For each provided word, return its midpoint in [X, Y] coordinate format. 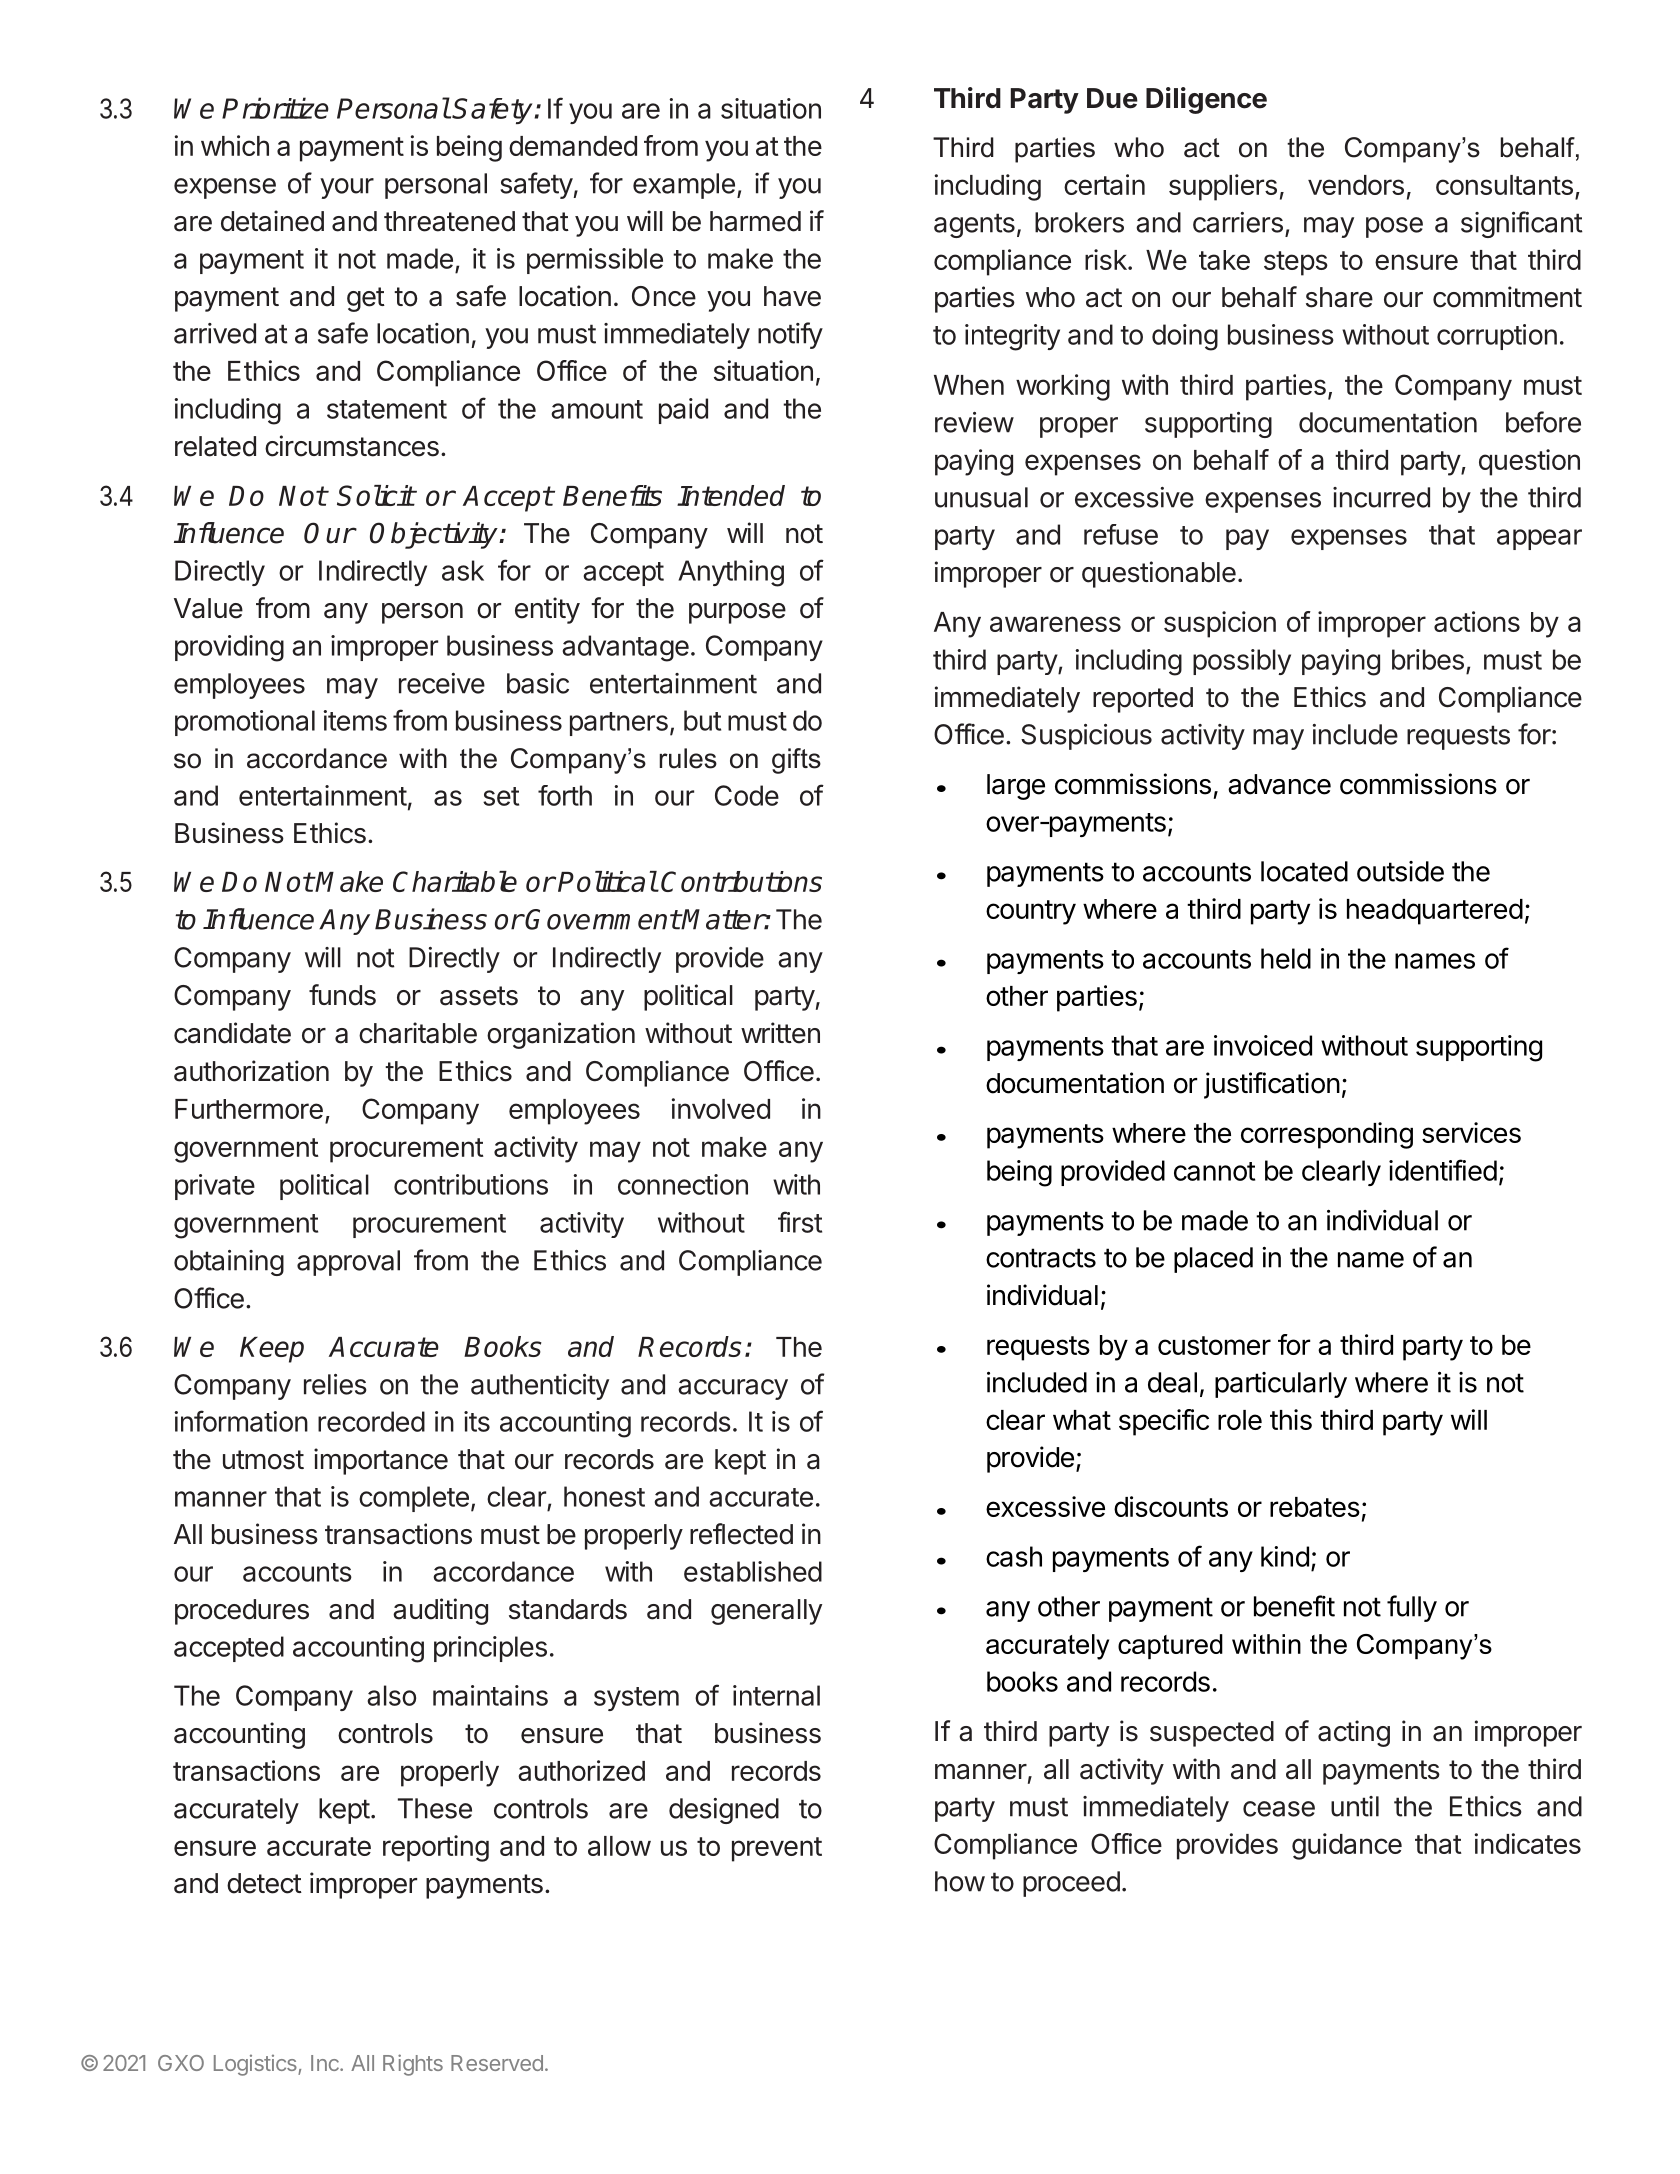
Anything [731, 573]
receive [442, 683]
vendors [1356, 185]
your [347, 188]
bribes [1428, 659]
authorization [251, 1071]
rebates [1315, 1507]
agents [974, 225]
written [780, 1033]
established [753, 1571]
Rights [413, 2065]
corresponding [1327, 1135]
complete [414, 1499]
